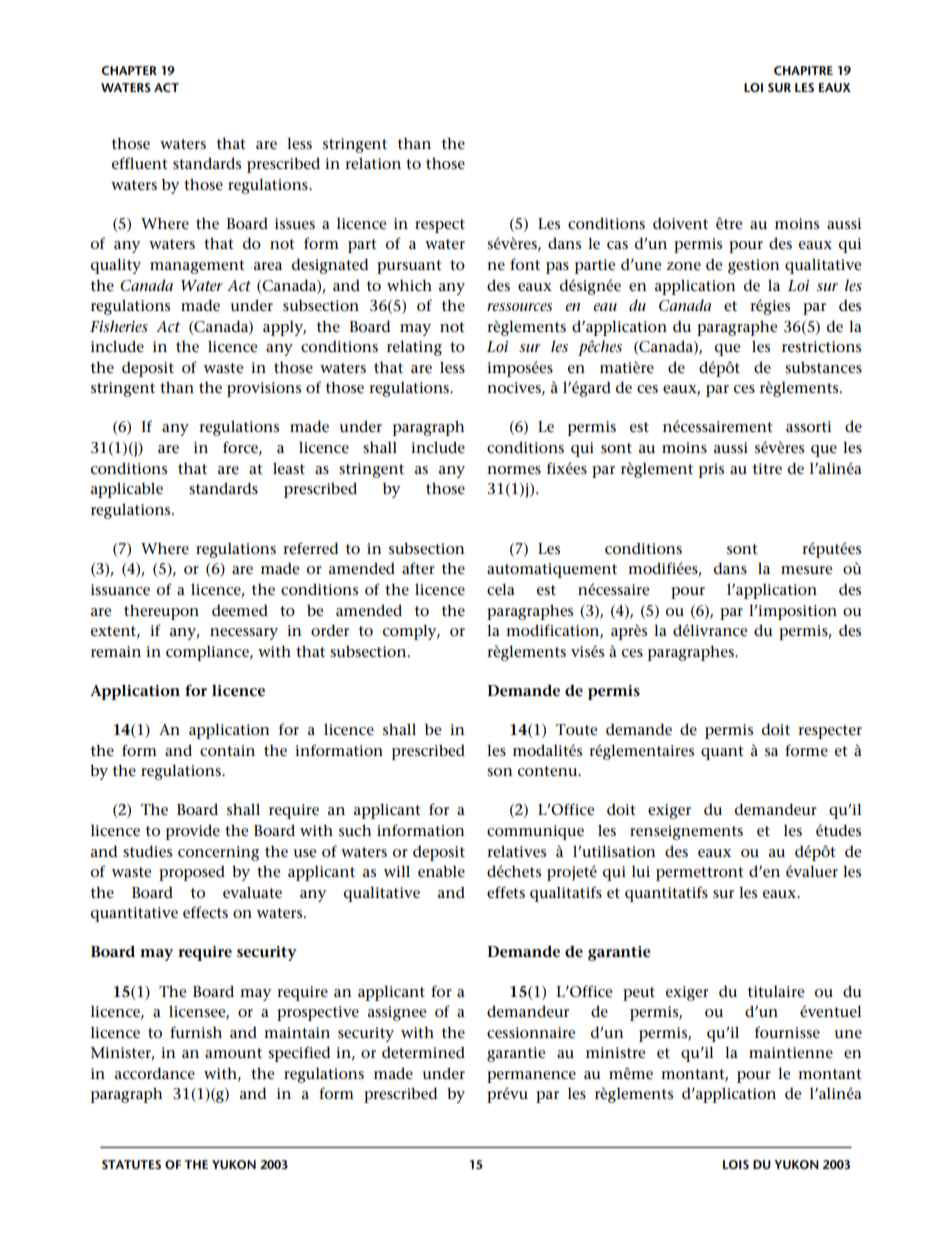 The width and height of the page is (952, 1233). Describe the element at coordinates (806, 570) in the page. I see `mesure` at that location.
